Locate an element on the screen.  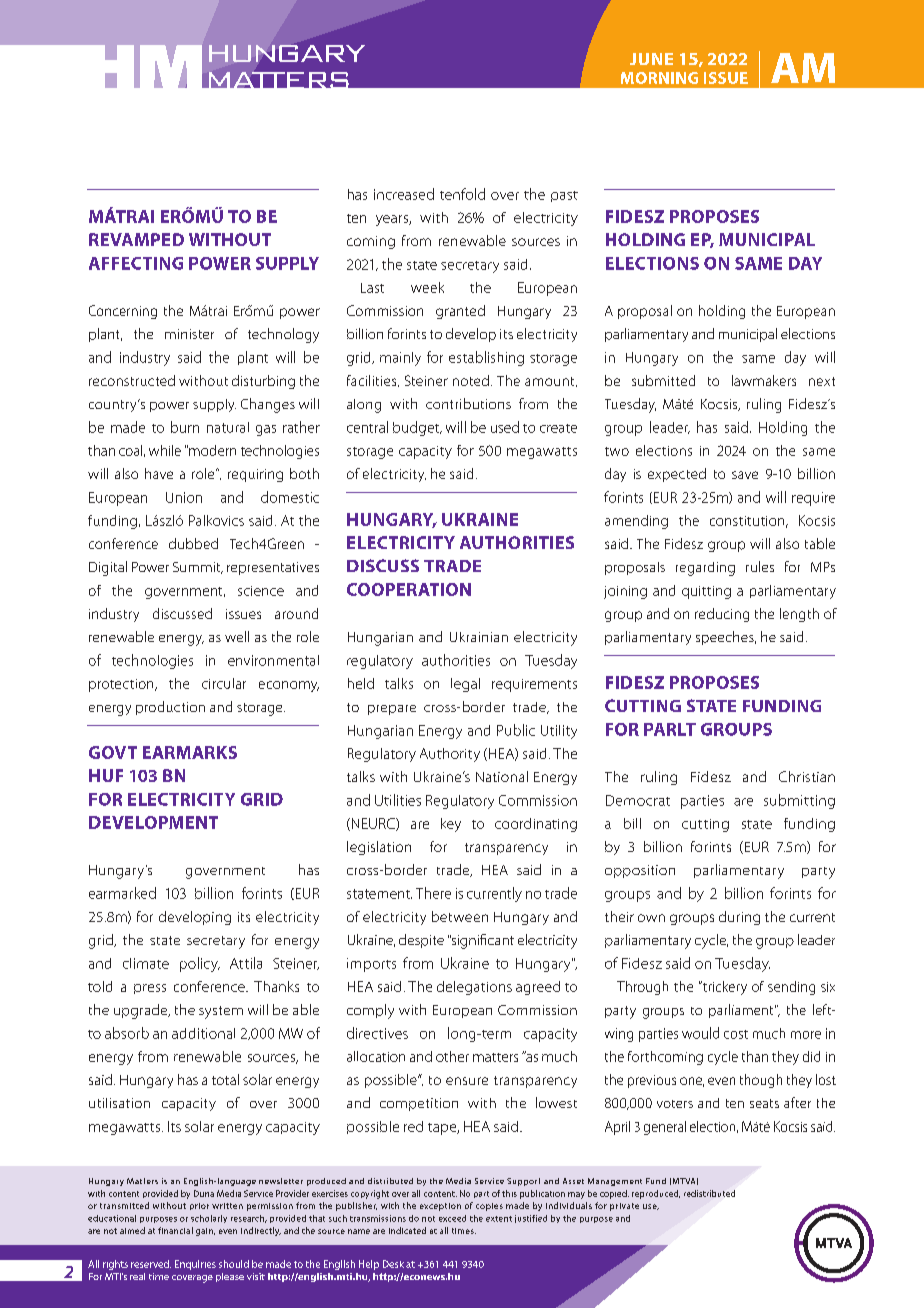
legal is located at coordinates (465, 685).
